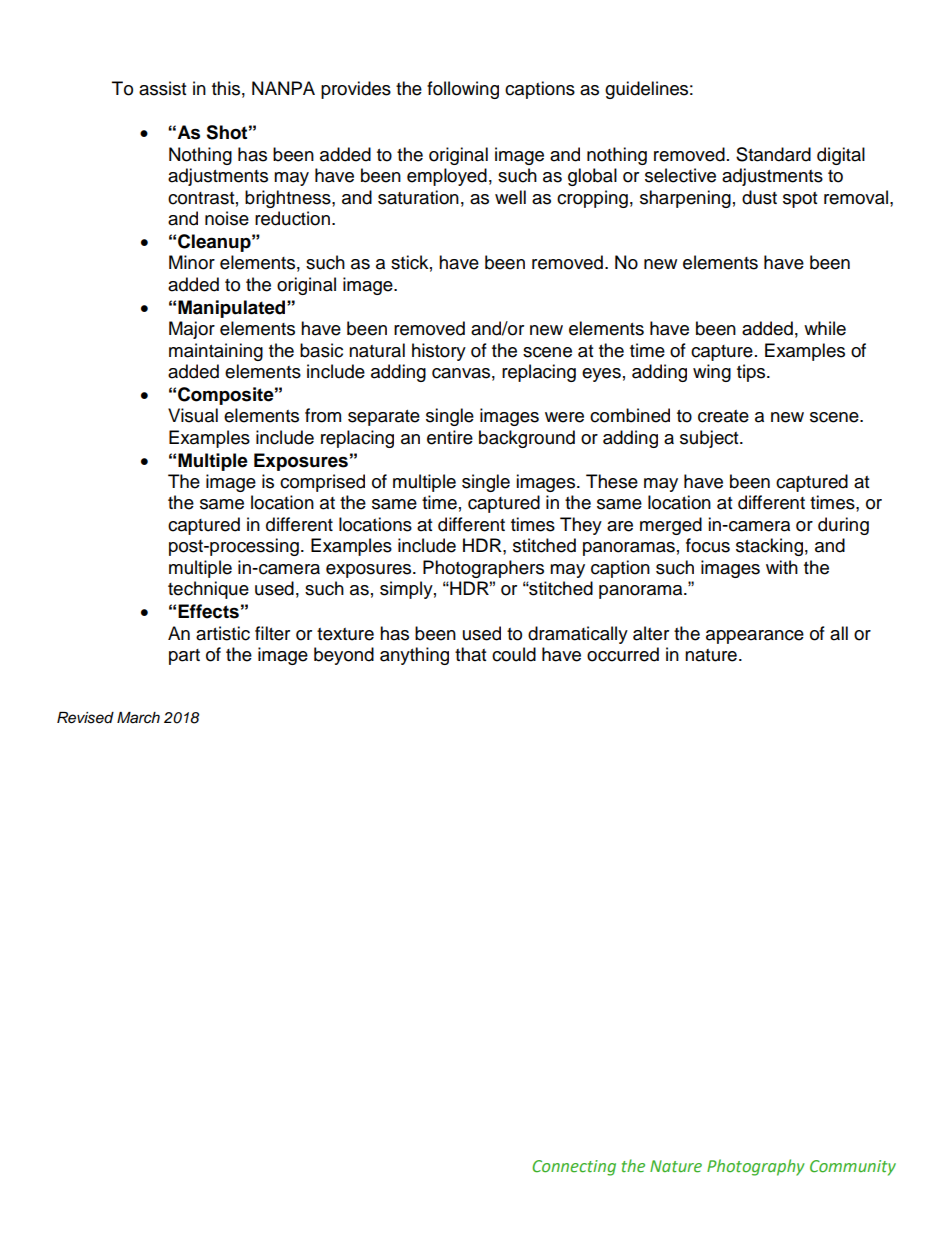  Describe the element at coordinates (470, 654) in the screenshot. I see `that` at that location.
